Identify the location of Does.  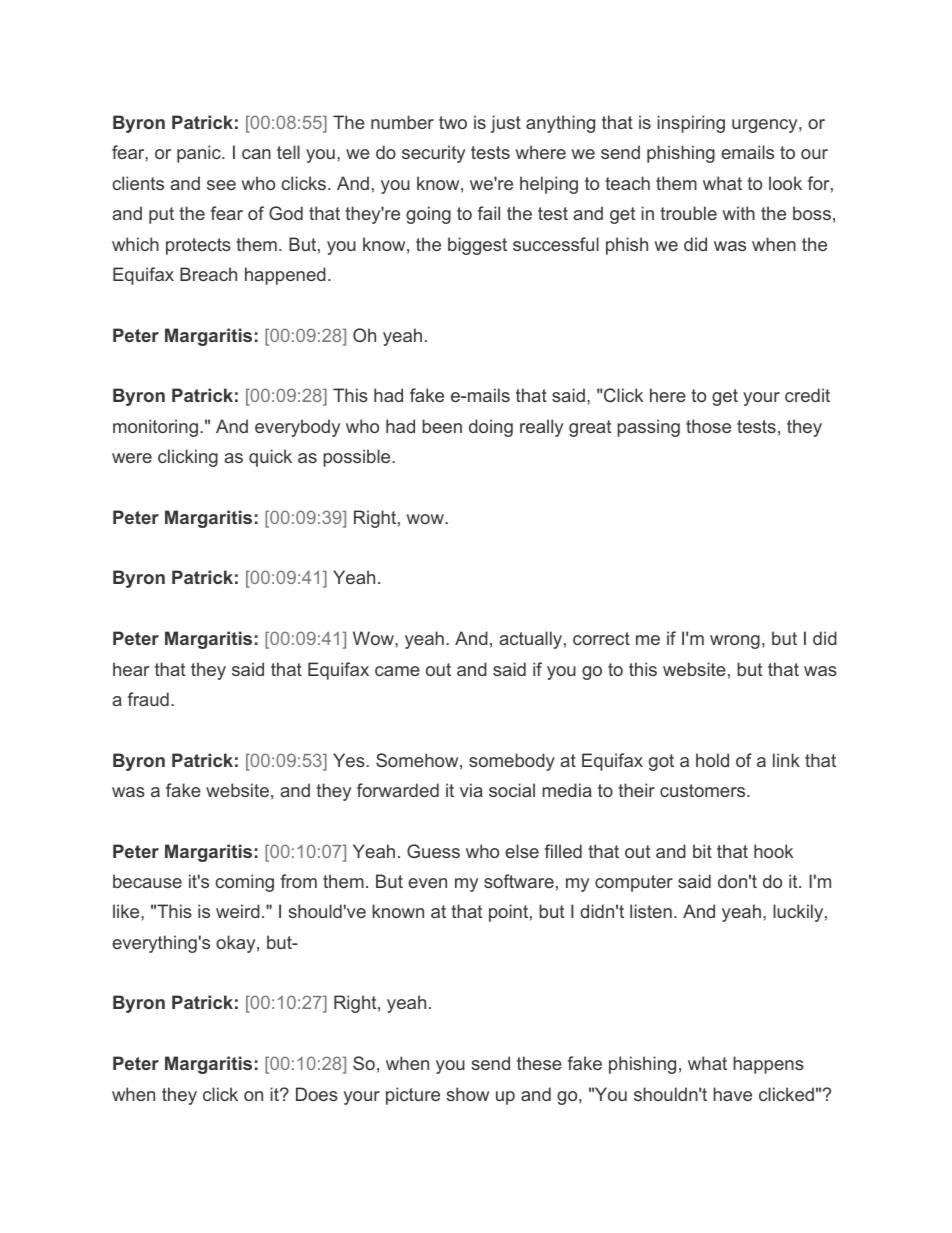
(317, 1094).
